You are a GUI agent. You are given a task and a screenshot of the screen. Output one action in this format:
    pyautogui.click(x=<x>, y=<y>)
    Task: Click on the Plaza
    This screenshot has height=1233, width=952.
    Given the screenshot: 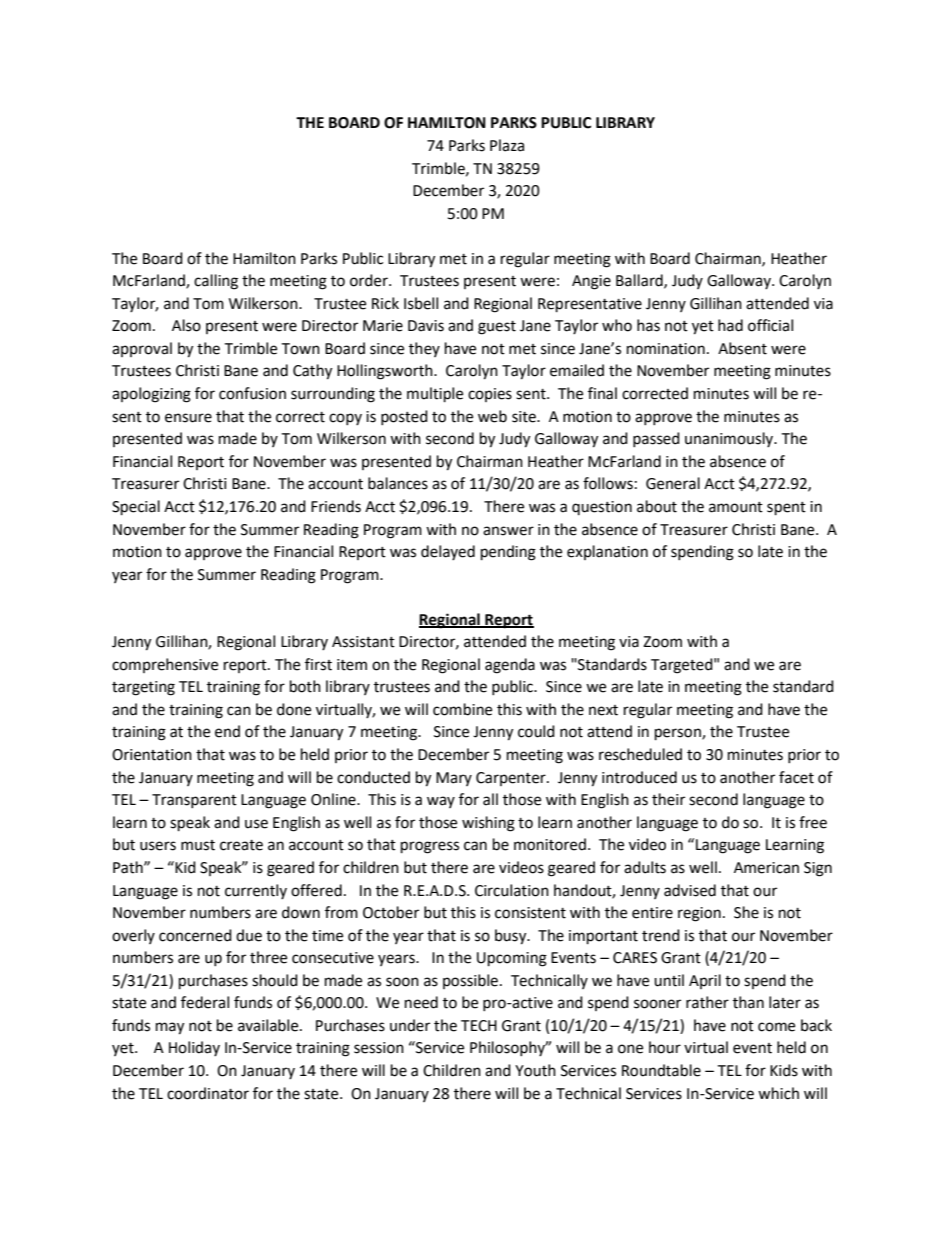 What is the action you would take?
    pyautogui.click(x=507, y=145)
